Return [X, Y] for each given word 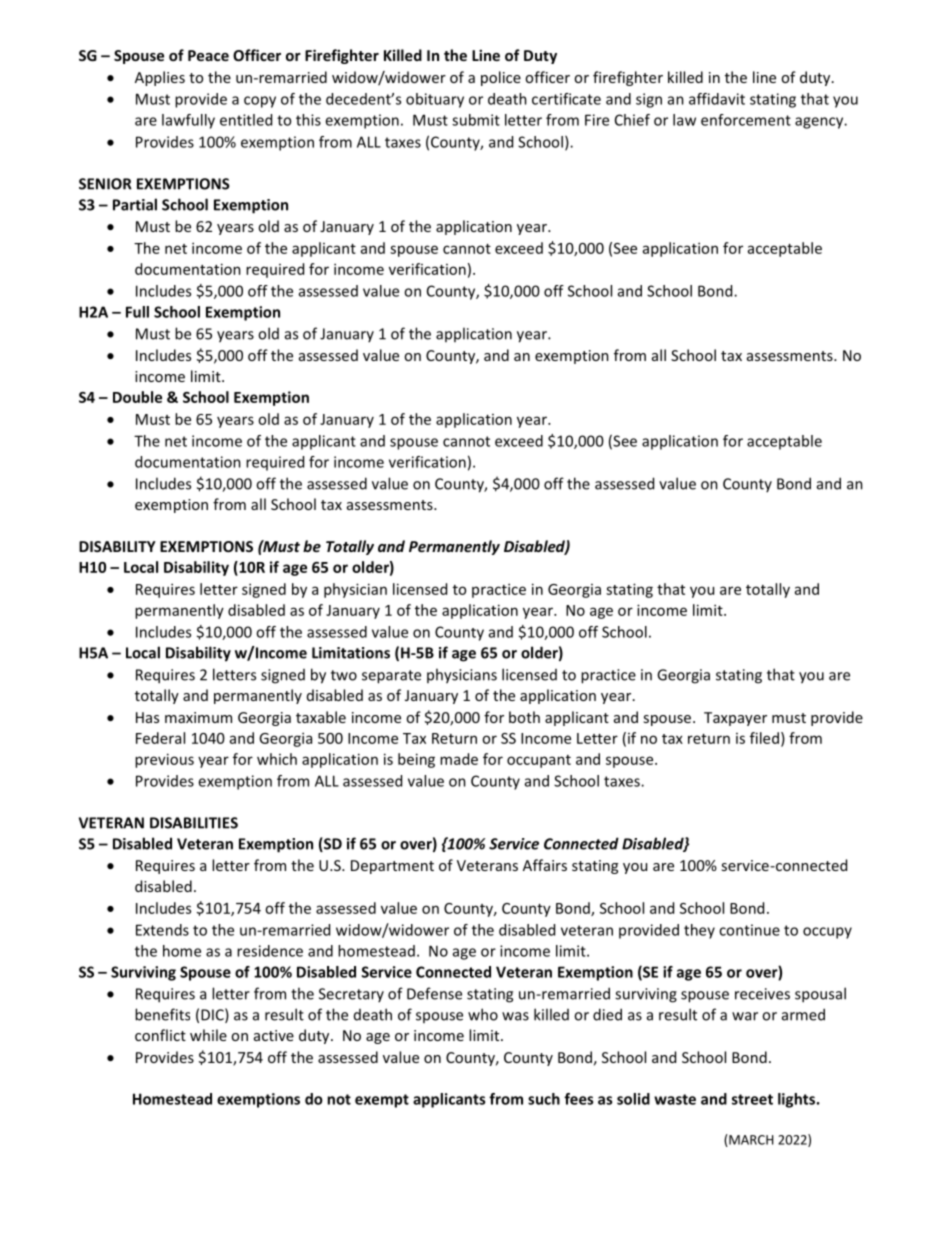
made [459, 759]
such [544, 1099]
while [208, 1035]
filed [764, 738]
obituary [435, 100]
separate [391, 677]
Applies [160, 78]
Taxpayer [735, 719]
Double [137, 397]
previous [164, 760]
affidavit [717, 99]
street [752, 1099]
